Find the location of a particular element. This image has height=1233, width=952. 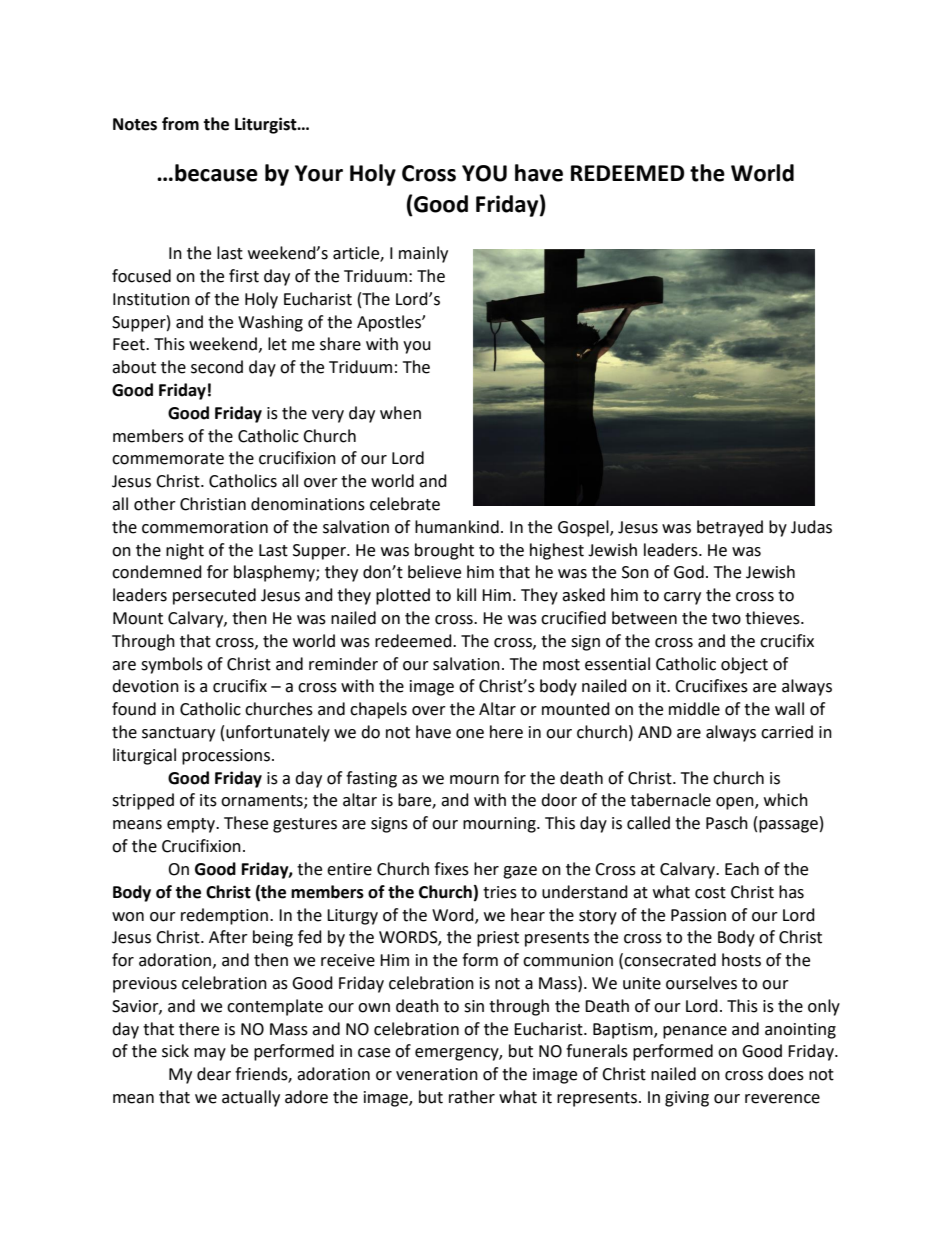

mainly is located at coordinates (423, 254).
